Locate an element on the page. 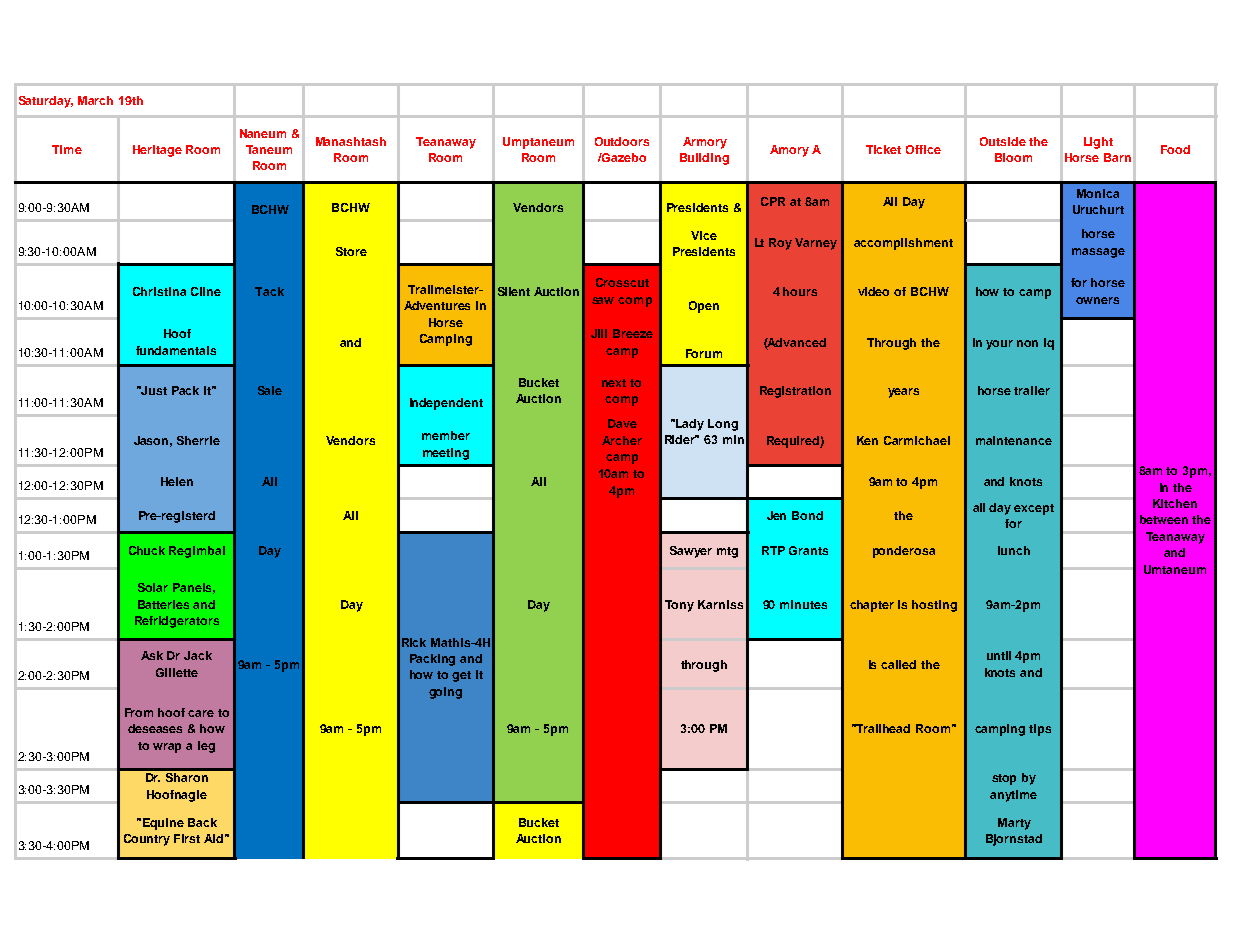  Jack is located at coordinates (198, 655).
